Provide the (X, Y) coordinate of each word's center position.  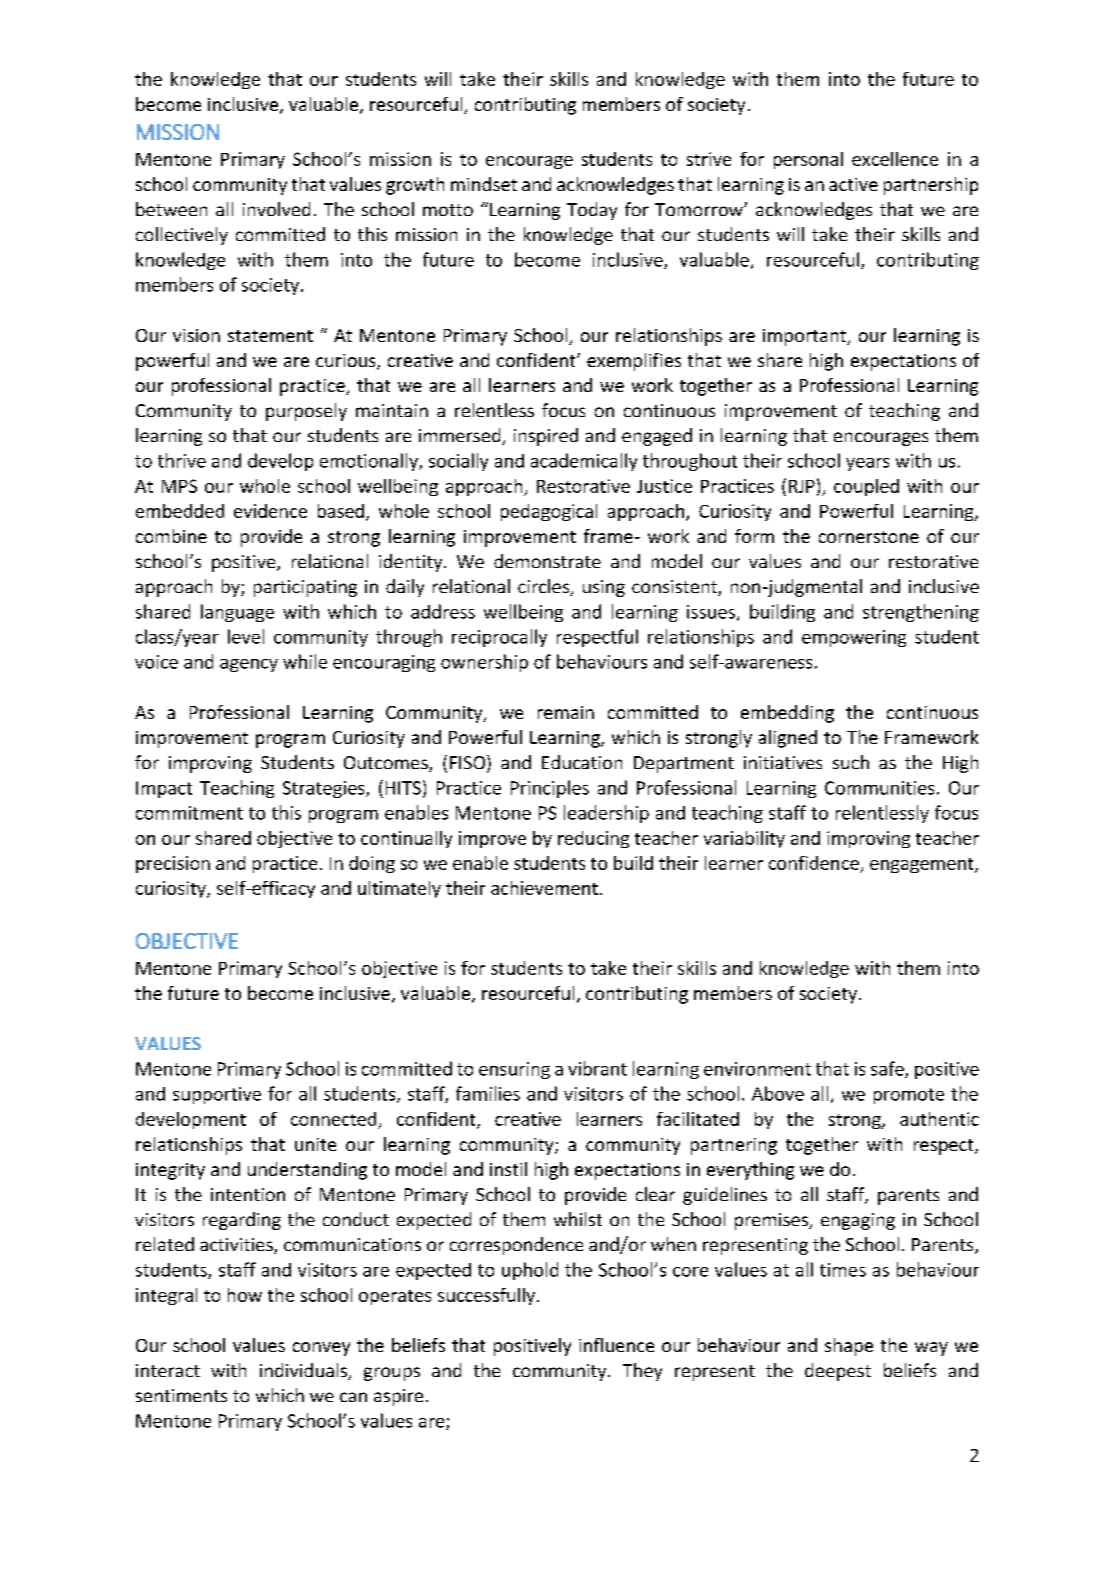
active (853, 184)
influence (616, 1345)
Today (592, 211)
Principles (550, 789)
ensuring (514, 1070)
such (851, 762)
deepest (838, 1372)
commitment (189, 813)
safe (888, 1069)
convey (321, 1349)
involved (276, 209)
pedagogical (549, 512)
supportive (217, 1095)
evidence (270, 511)
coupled (866, 487)
